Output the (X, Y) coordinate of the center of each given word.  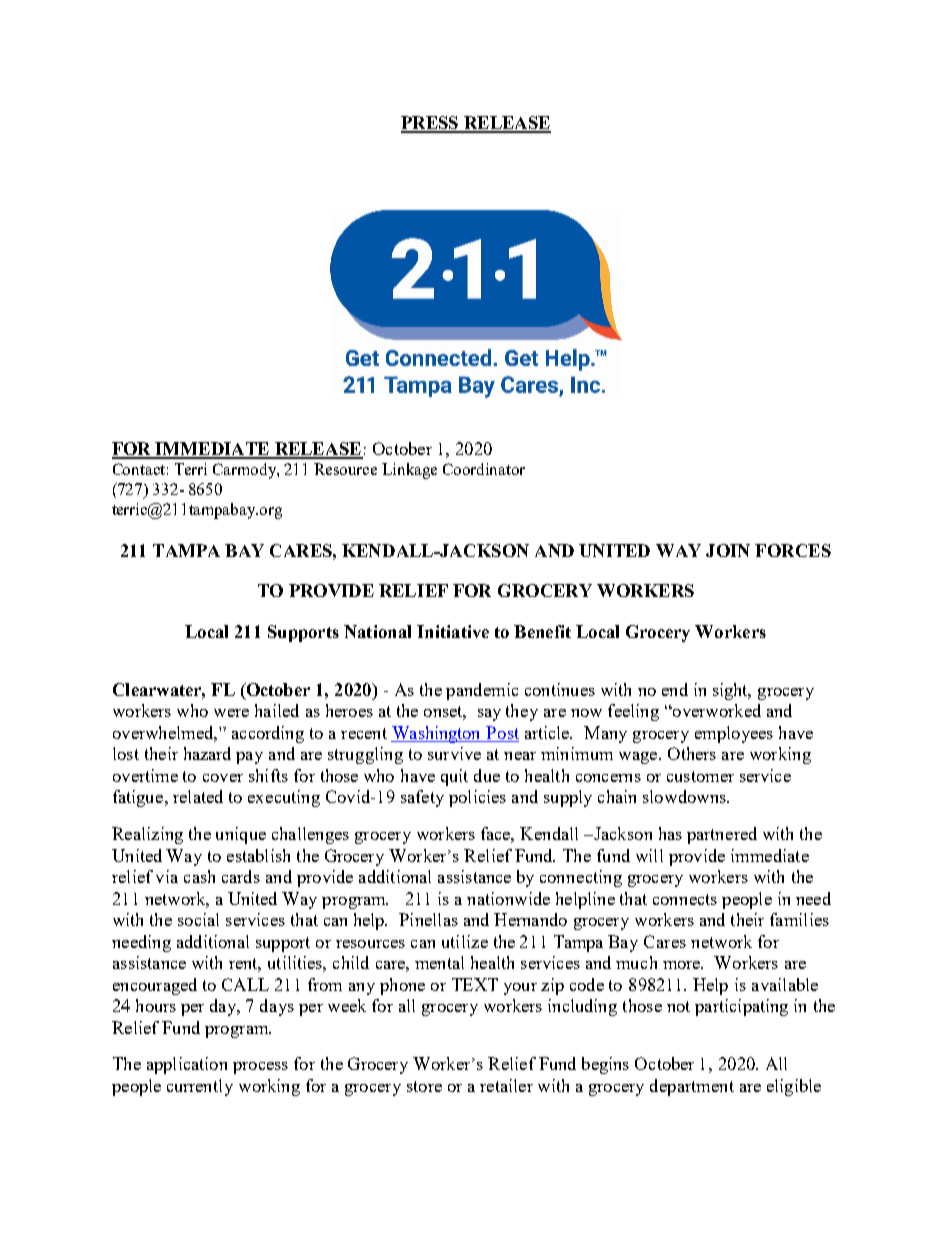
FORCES (793, 550)
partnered (722, 835)
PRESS (430, 124)
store (424, 1086)
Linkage (409, 471)
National (377, 631)
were (231, 713)
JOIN (728, 550)
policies (477, 798)
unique (241, 835)
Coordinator (484, 469)
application (187, 1065)
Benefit (542, 631)
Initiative (453, 631)
